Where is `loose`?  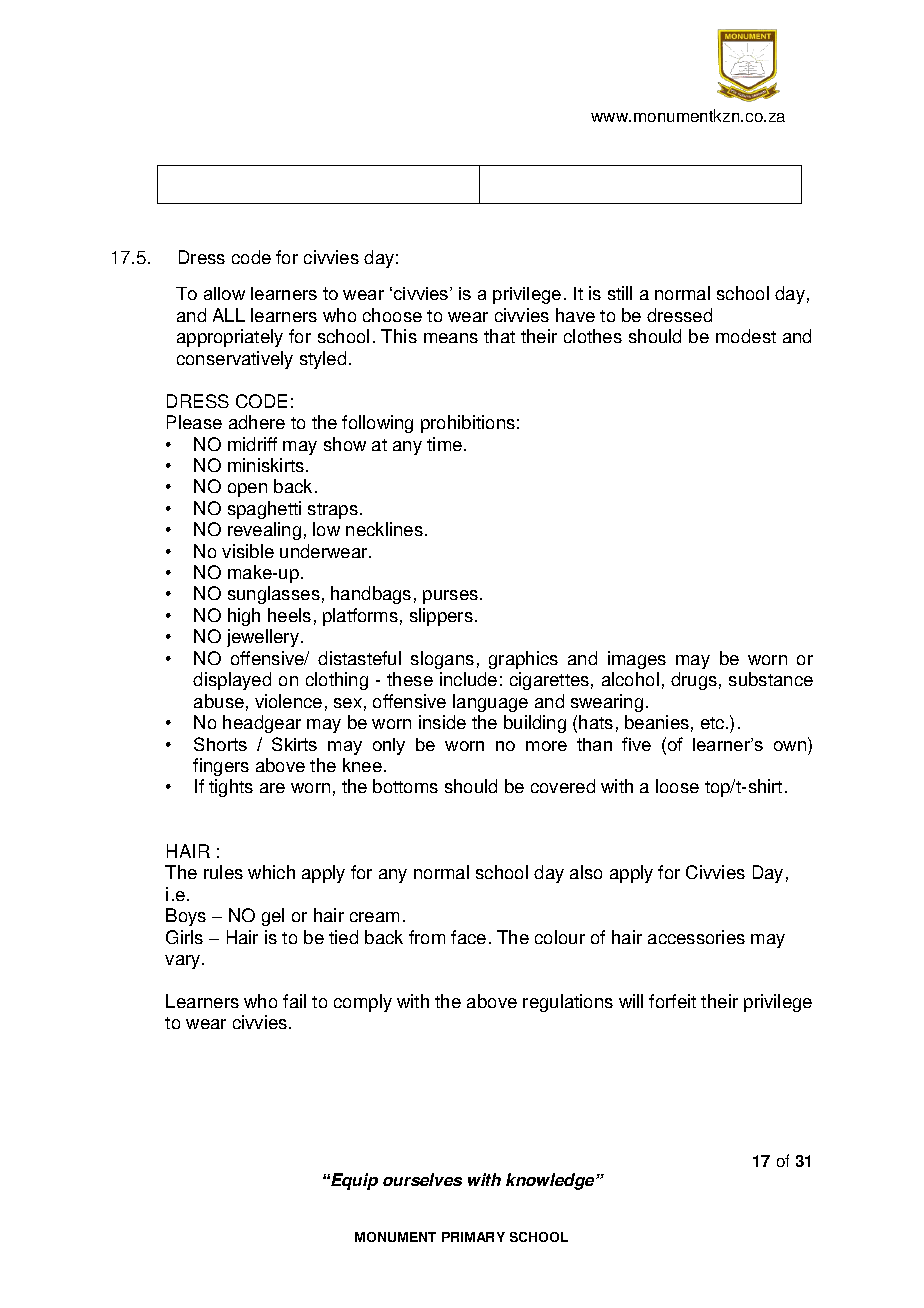
loose is located at coordinates (677, 786).
